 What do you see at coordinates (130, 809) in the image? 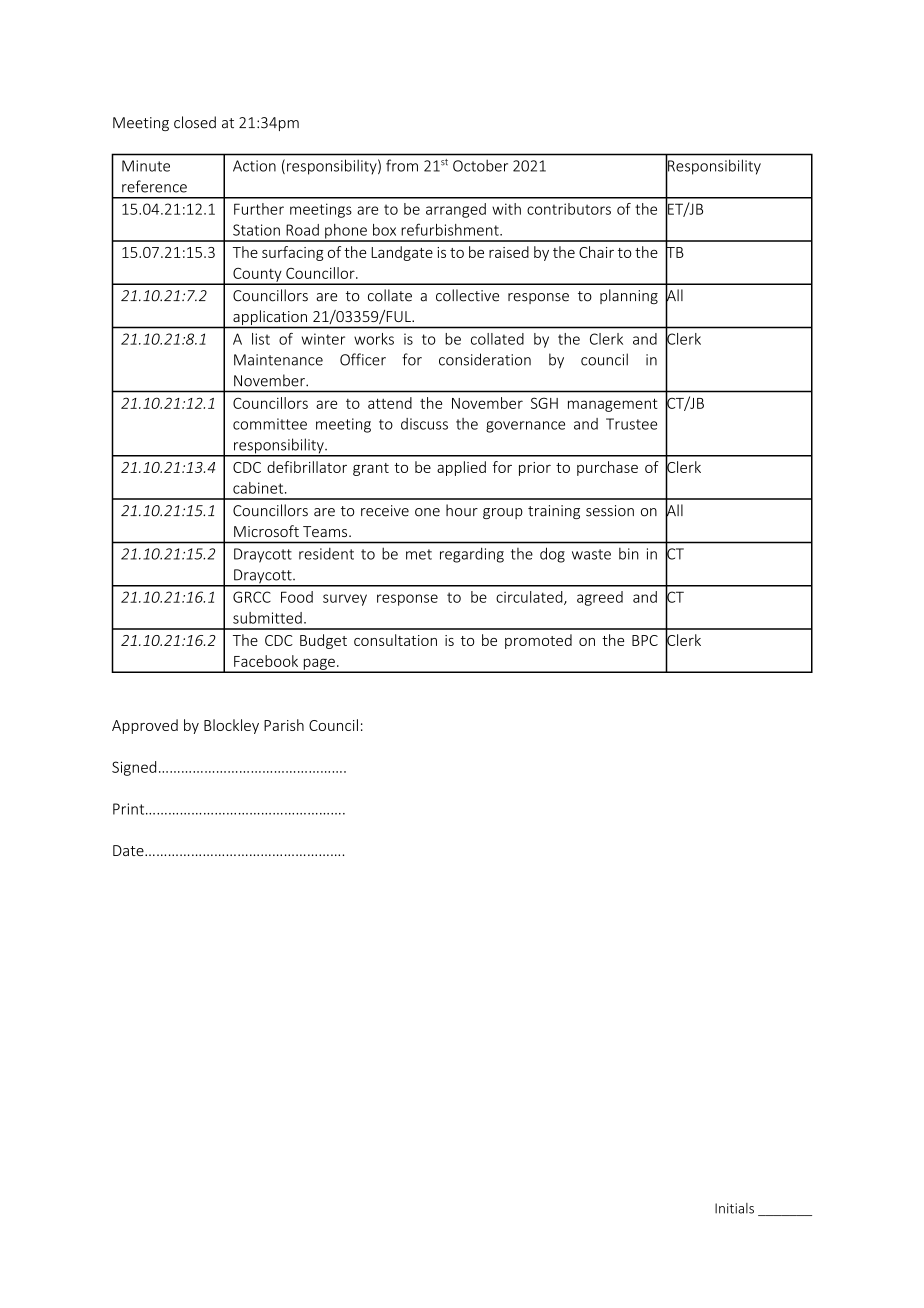
I see `Print` at bounding box center [130, 809].
